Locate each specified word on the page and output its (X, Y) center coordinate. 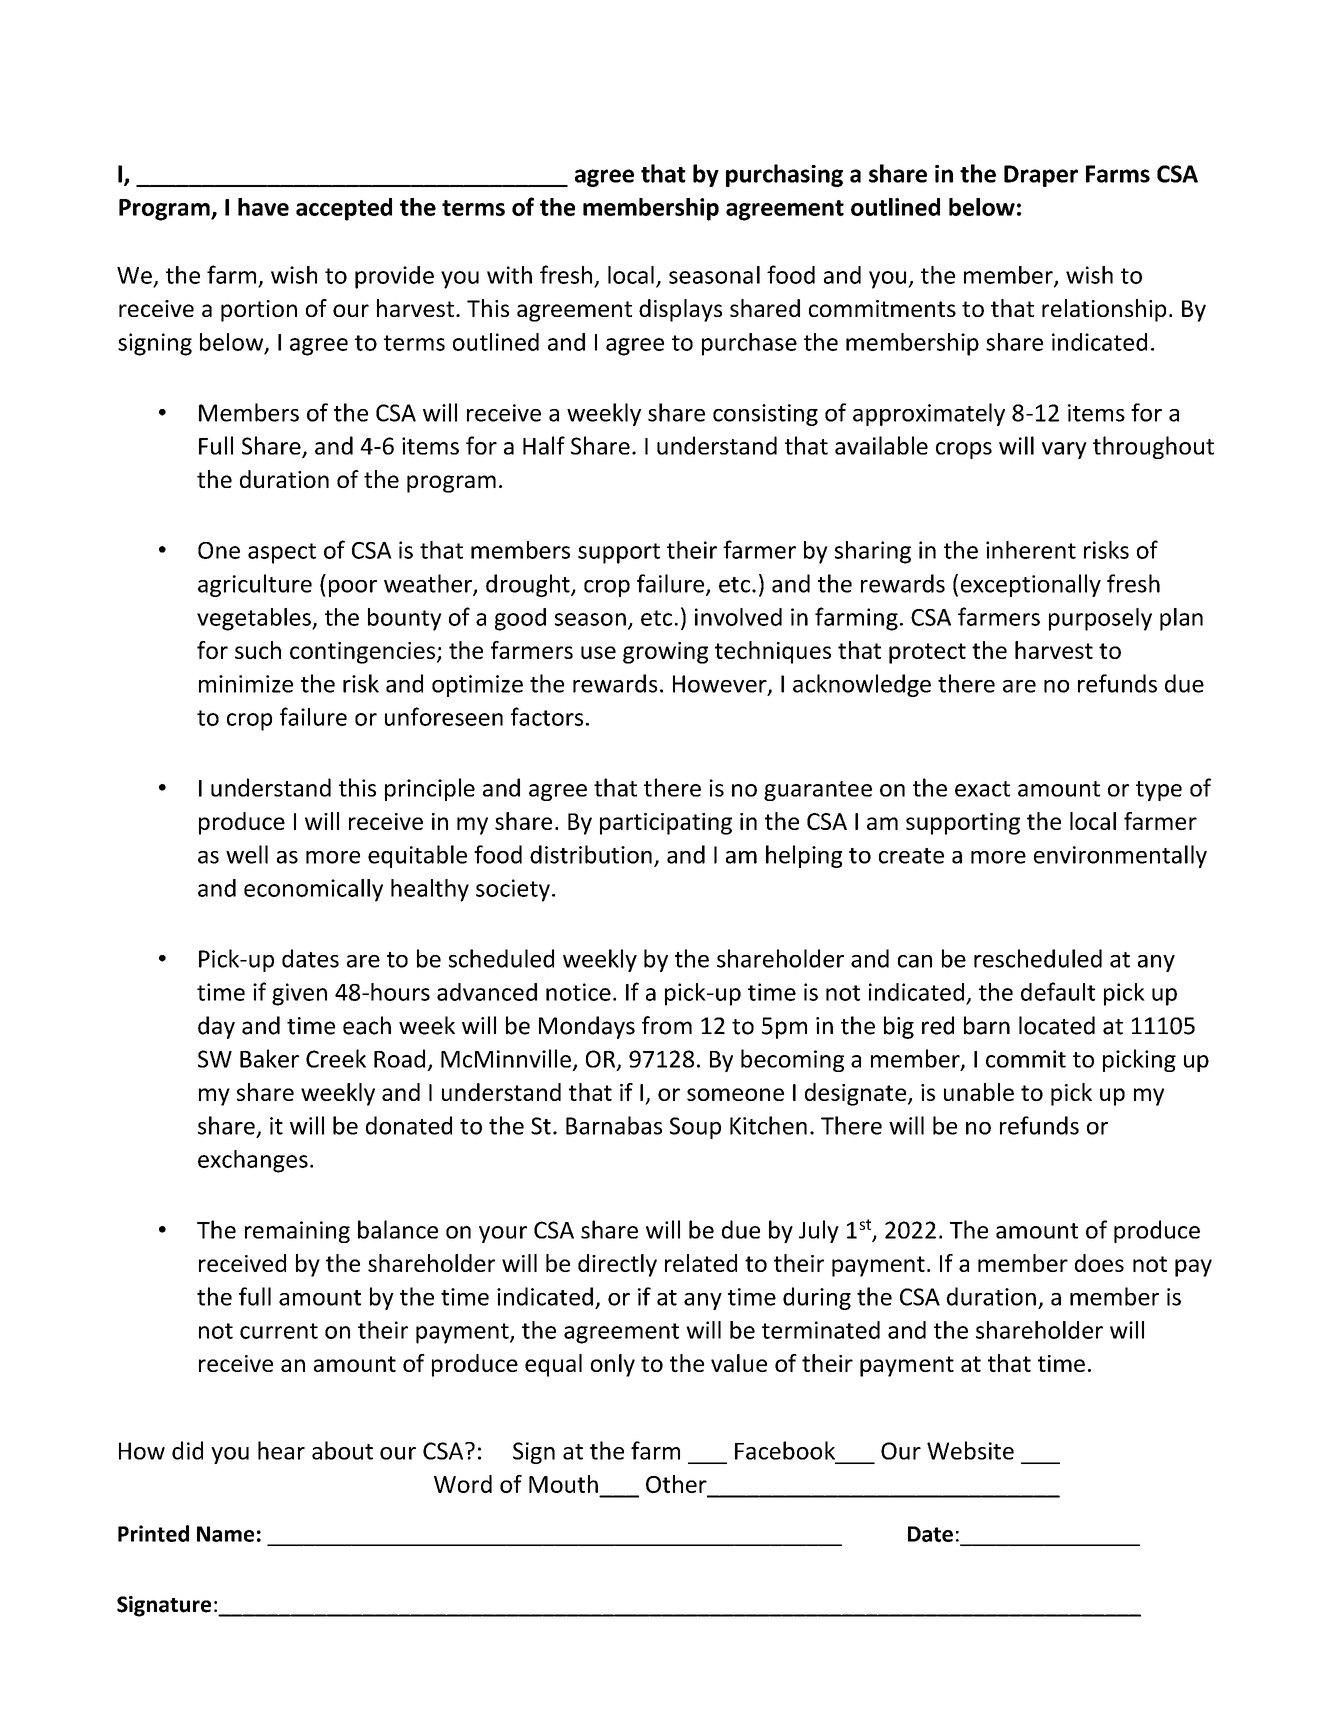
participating (666, 824)
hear (281, 1450)
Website (970, 1450)
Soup (695, 1128)
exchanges (253, 1161)
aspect (282, 553)
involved (738, 617)
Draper (1041, 176)
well (247, 854)
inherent (1031, 550)
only (613, 1365)
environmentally (1120, 856)
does (1099, 1263)
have (263, 207)
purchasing (784, 175)
